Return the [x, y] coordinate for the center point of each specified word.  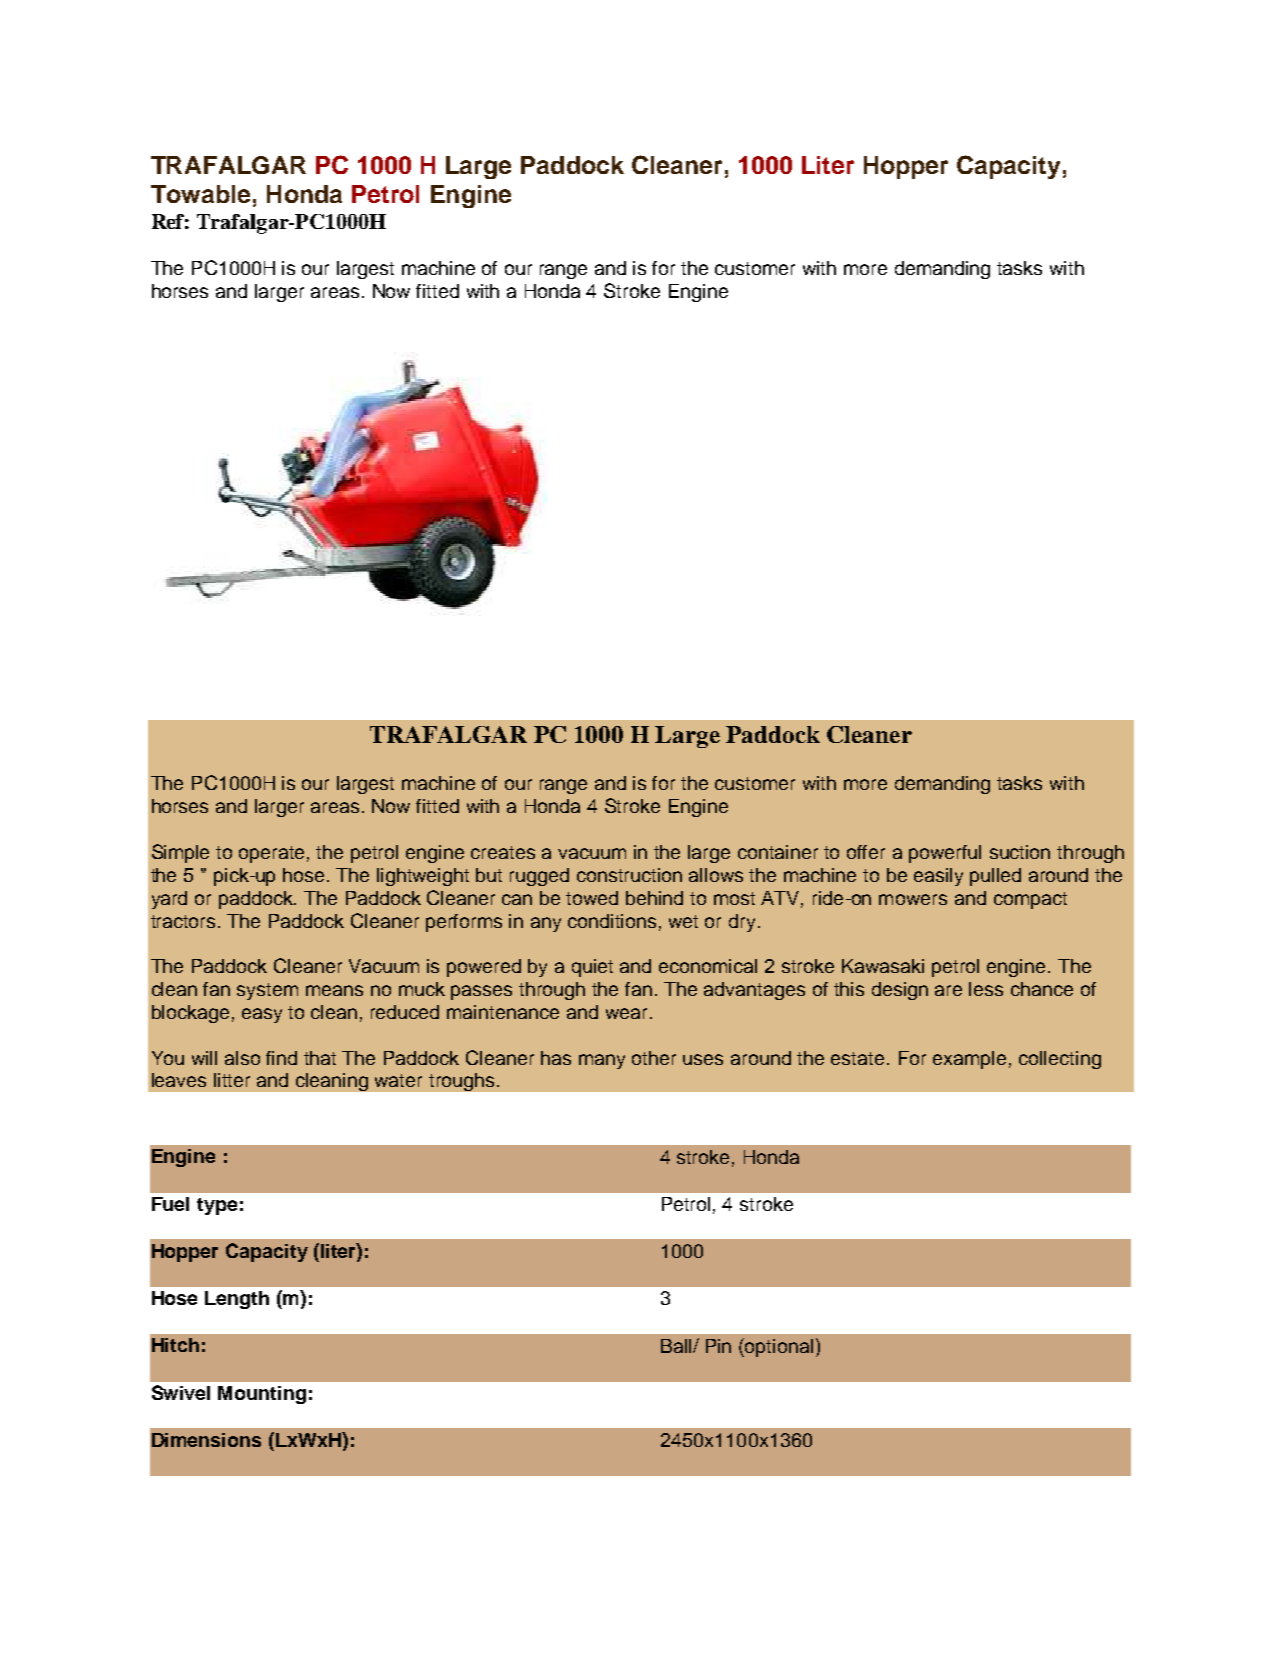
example [969, 1060]
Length [237, 1300]
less [986, 989]
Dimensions [206, 1440]
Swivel [181, 1392]
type [217, 1206]
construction [629, 875]
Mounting [262, 1395]
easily [938, 877]
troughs [461, 1082]
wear [626, 1013]
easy [262, 1015]
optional [779, 1348]
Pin [718, 1346]
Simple [180, 853]
